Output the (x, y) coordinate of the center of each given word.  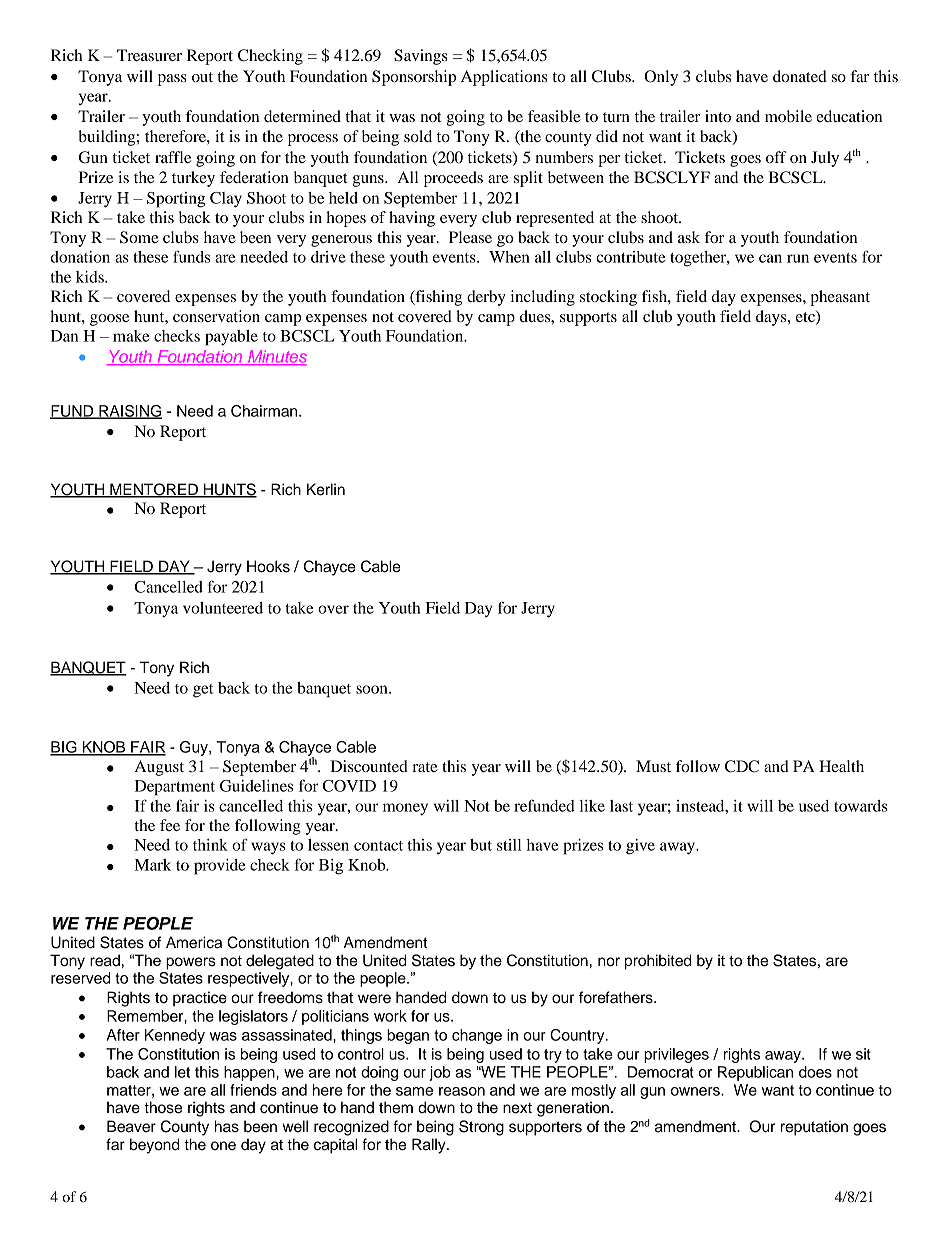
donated (800, 76)
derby (486, 298)
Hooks (268, 566)
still (509, 845)
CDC (742, 766)
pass (172, 80)
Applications (504, 78)
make (131, 336)
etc (806, 317)
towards (861, 806)
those (163, 1107)
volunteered (223, 608)
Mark (153, 865)
